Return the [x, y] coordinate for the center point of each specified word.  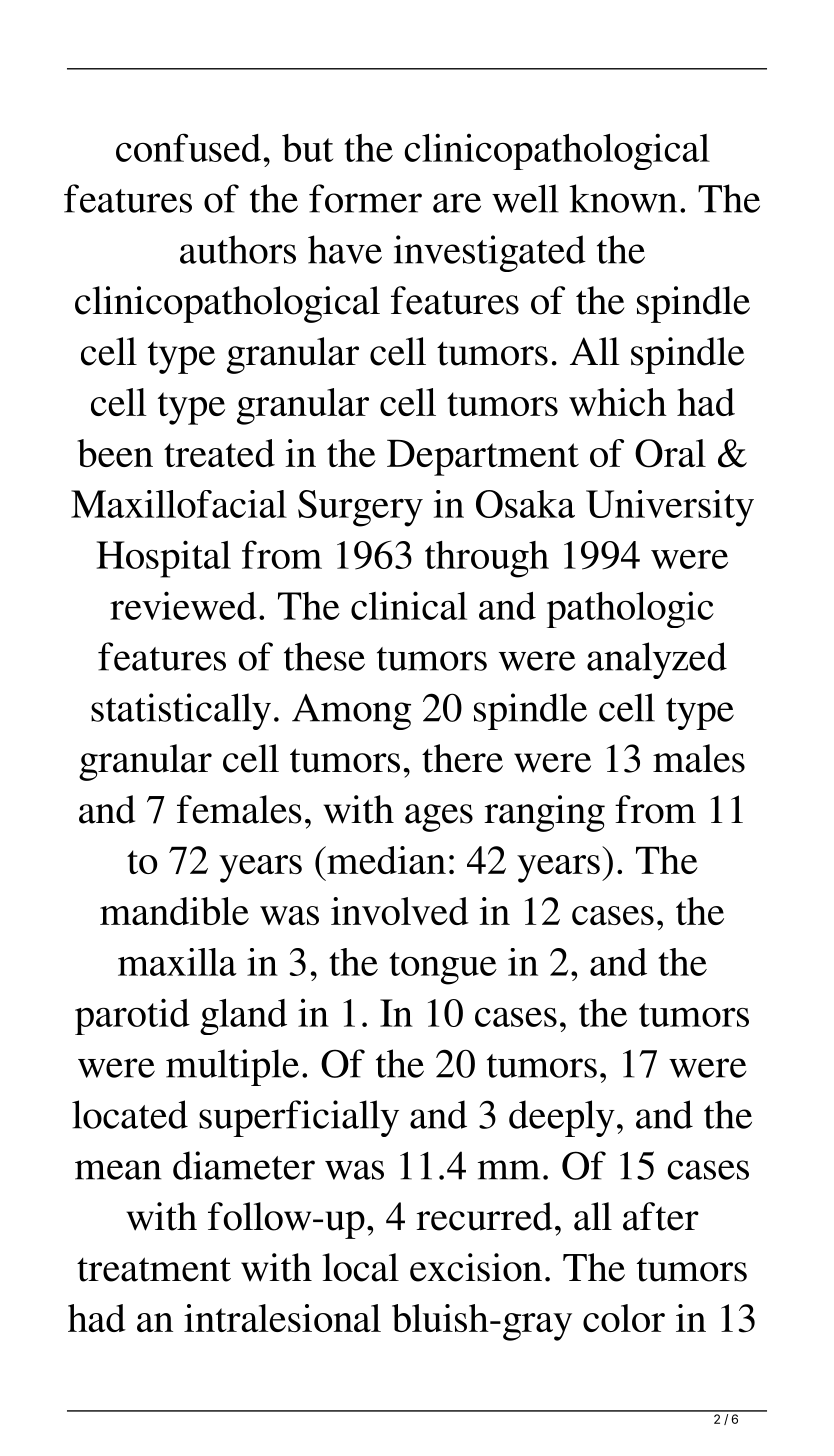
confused [188, 147]
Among [351, 712]
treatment [154, 1269]
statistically [181, 711]
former [365, 198]
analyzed [657, 660]
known [623, 198]
